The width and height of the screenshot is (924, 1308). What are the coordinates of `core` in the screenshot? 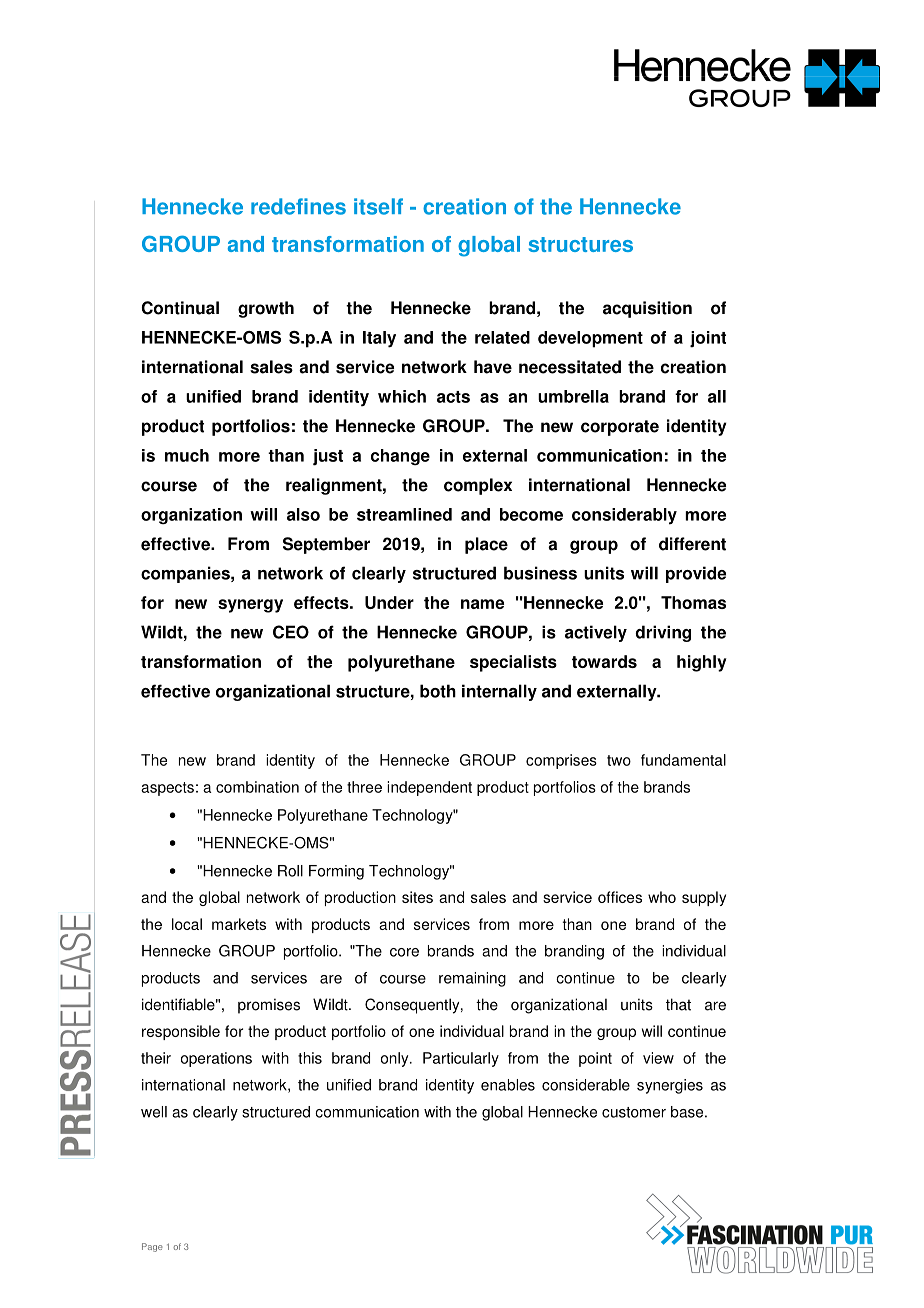 It's located at (404, 952).
